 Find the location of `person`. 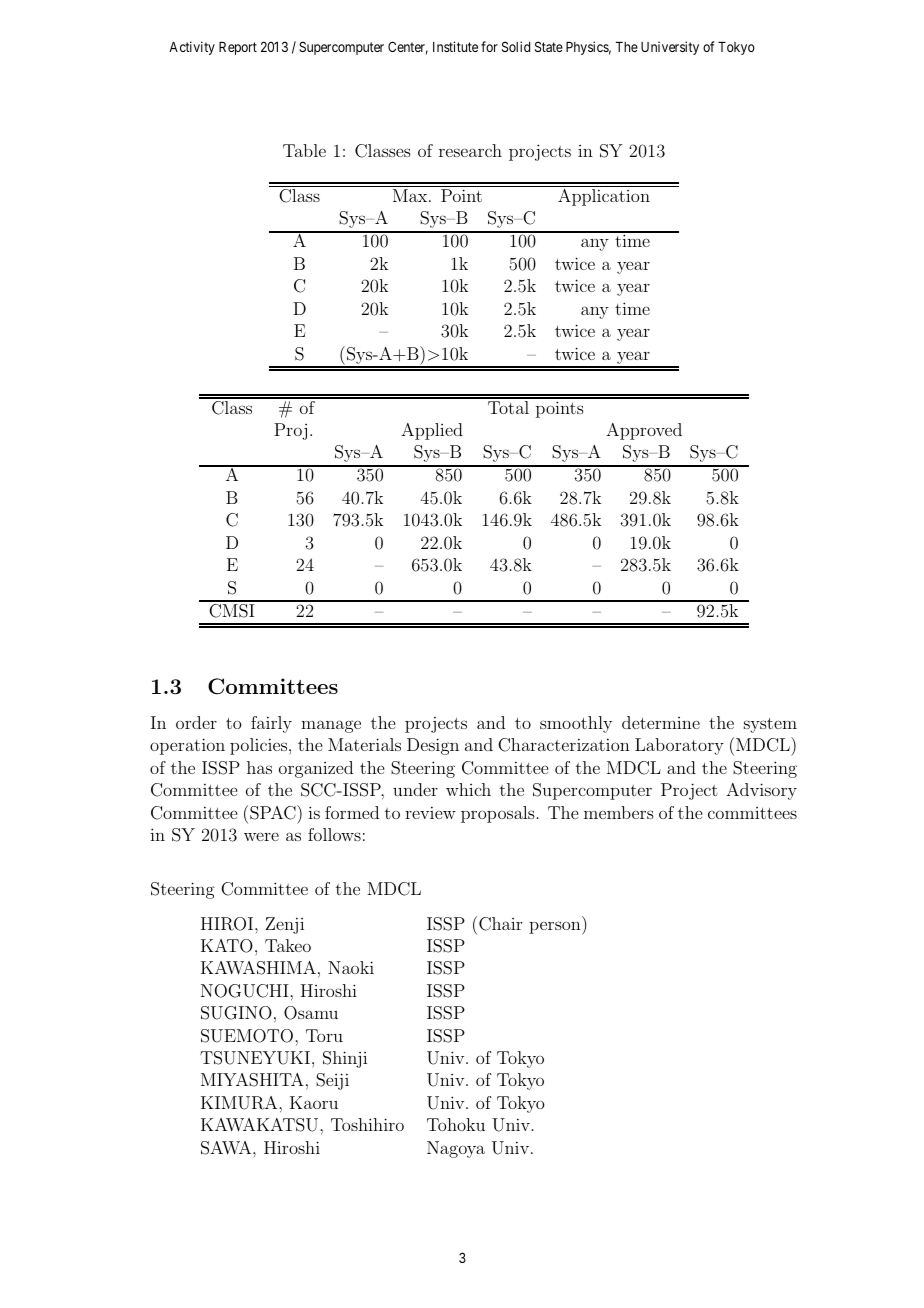

person is located at coordinates (556, 928).
